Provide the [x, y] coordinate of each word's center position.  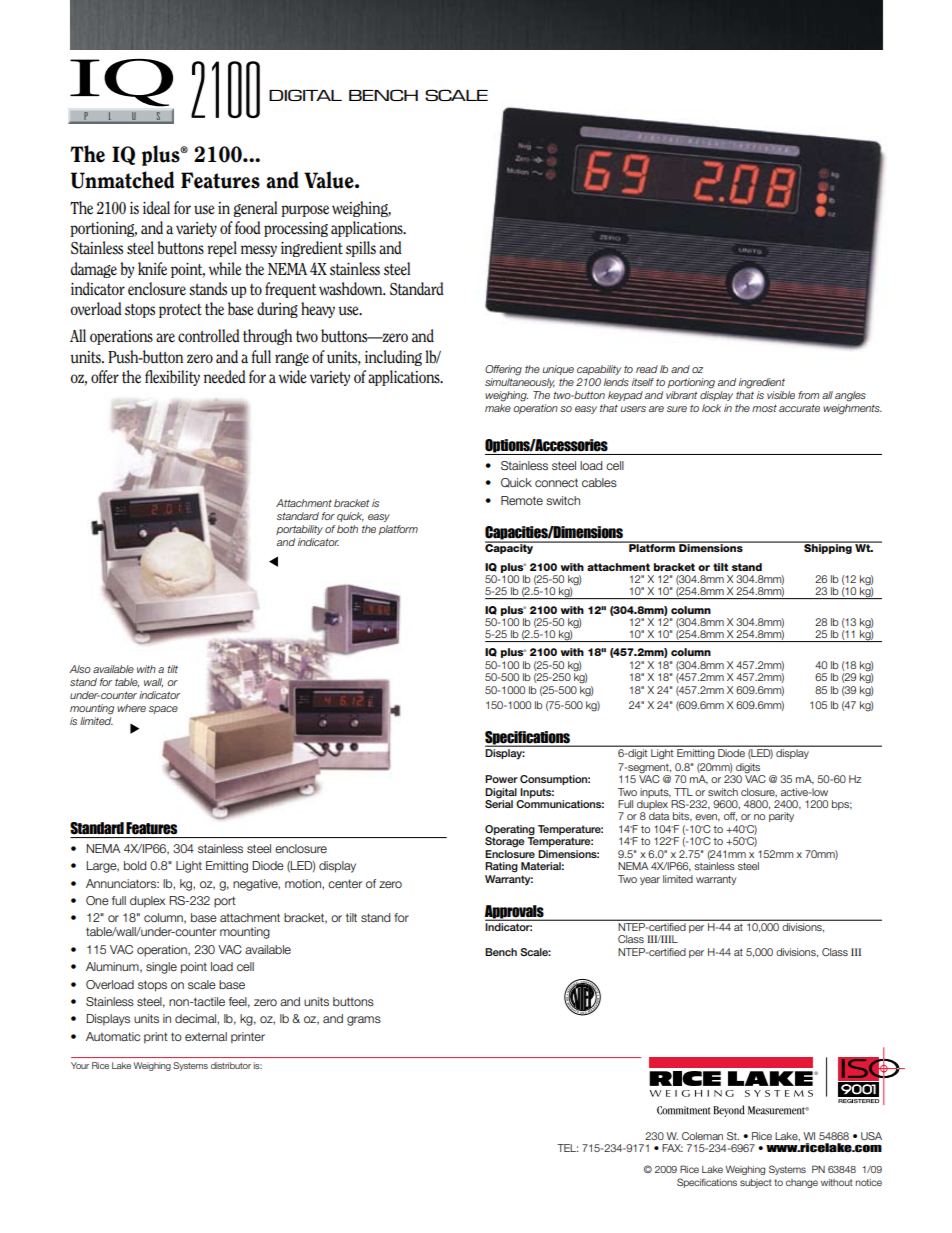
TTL [683, 792]
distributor [231, 1065]
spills [361, 249]
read [647, 369]
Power [501, 779]
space [163, 710]
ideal [156, 208]
